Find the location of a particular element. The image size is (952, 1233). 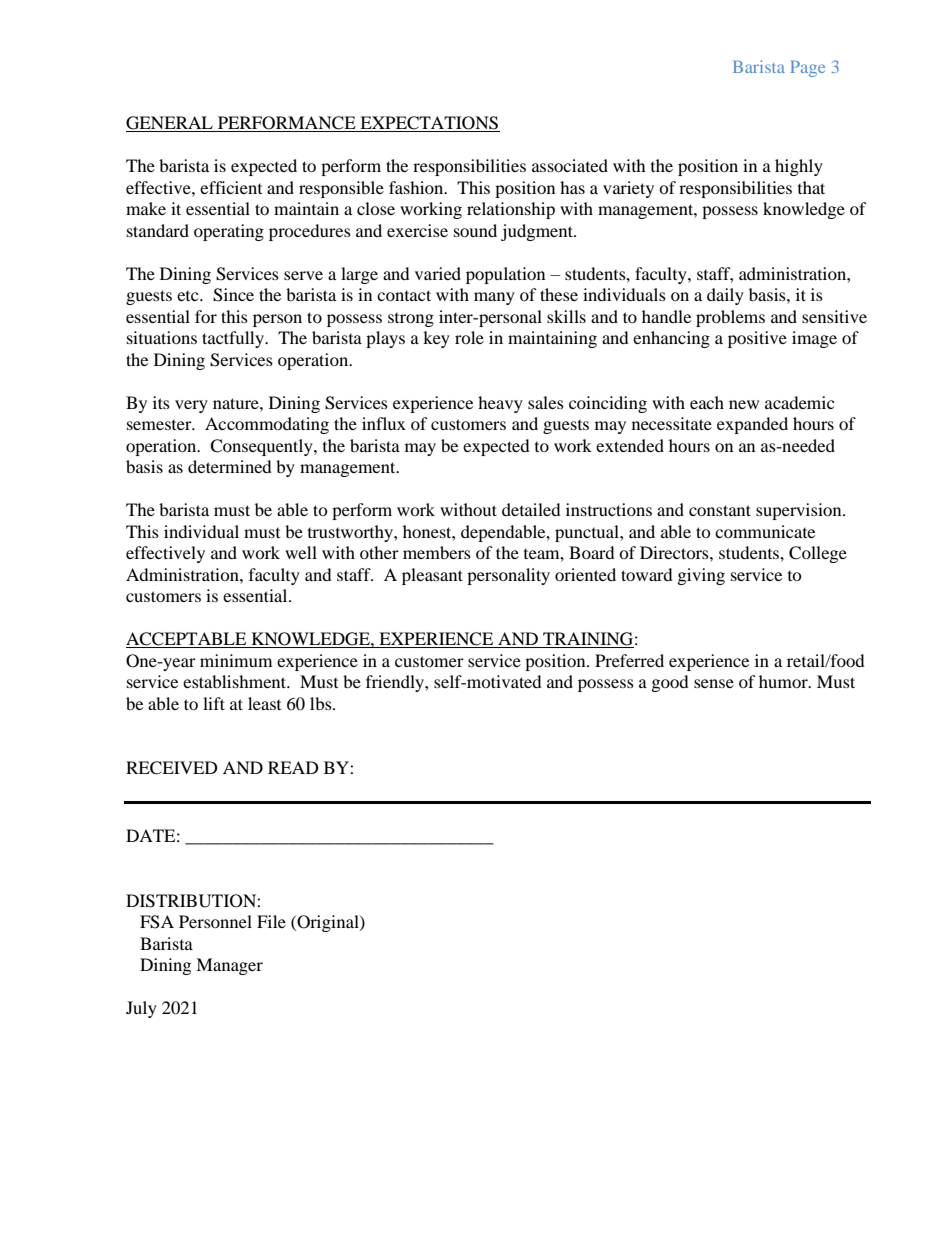

minimum is located at coordinates (236, 660).
